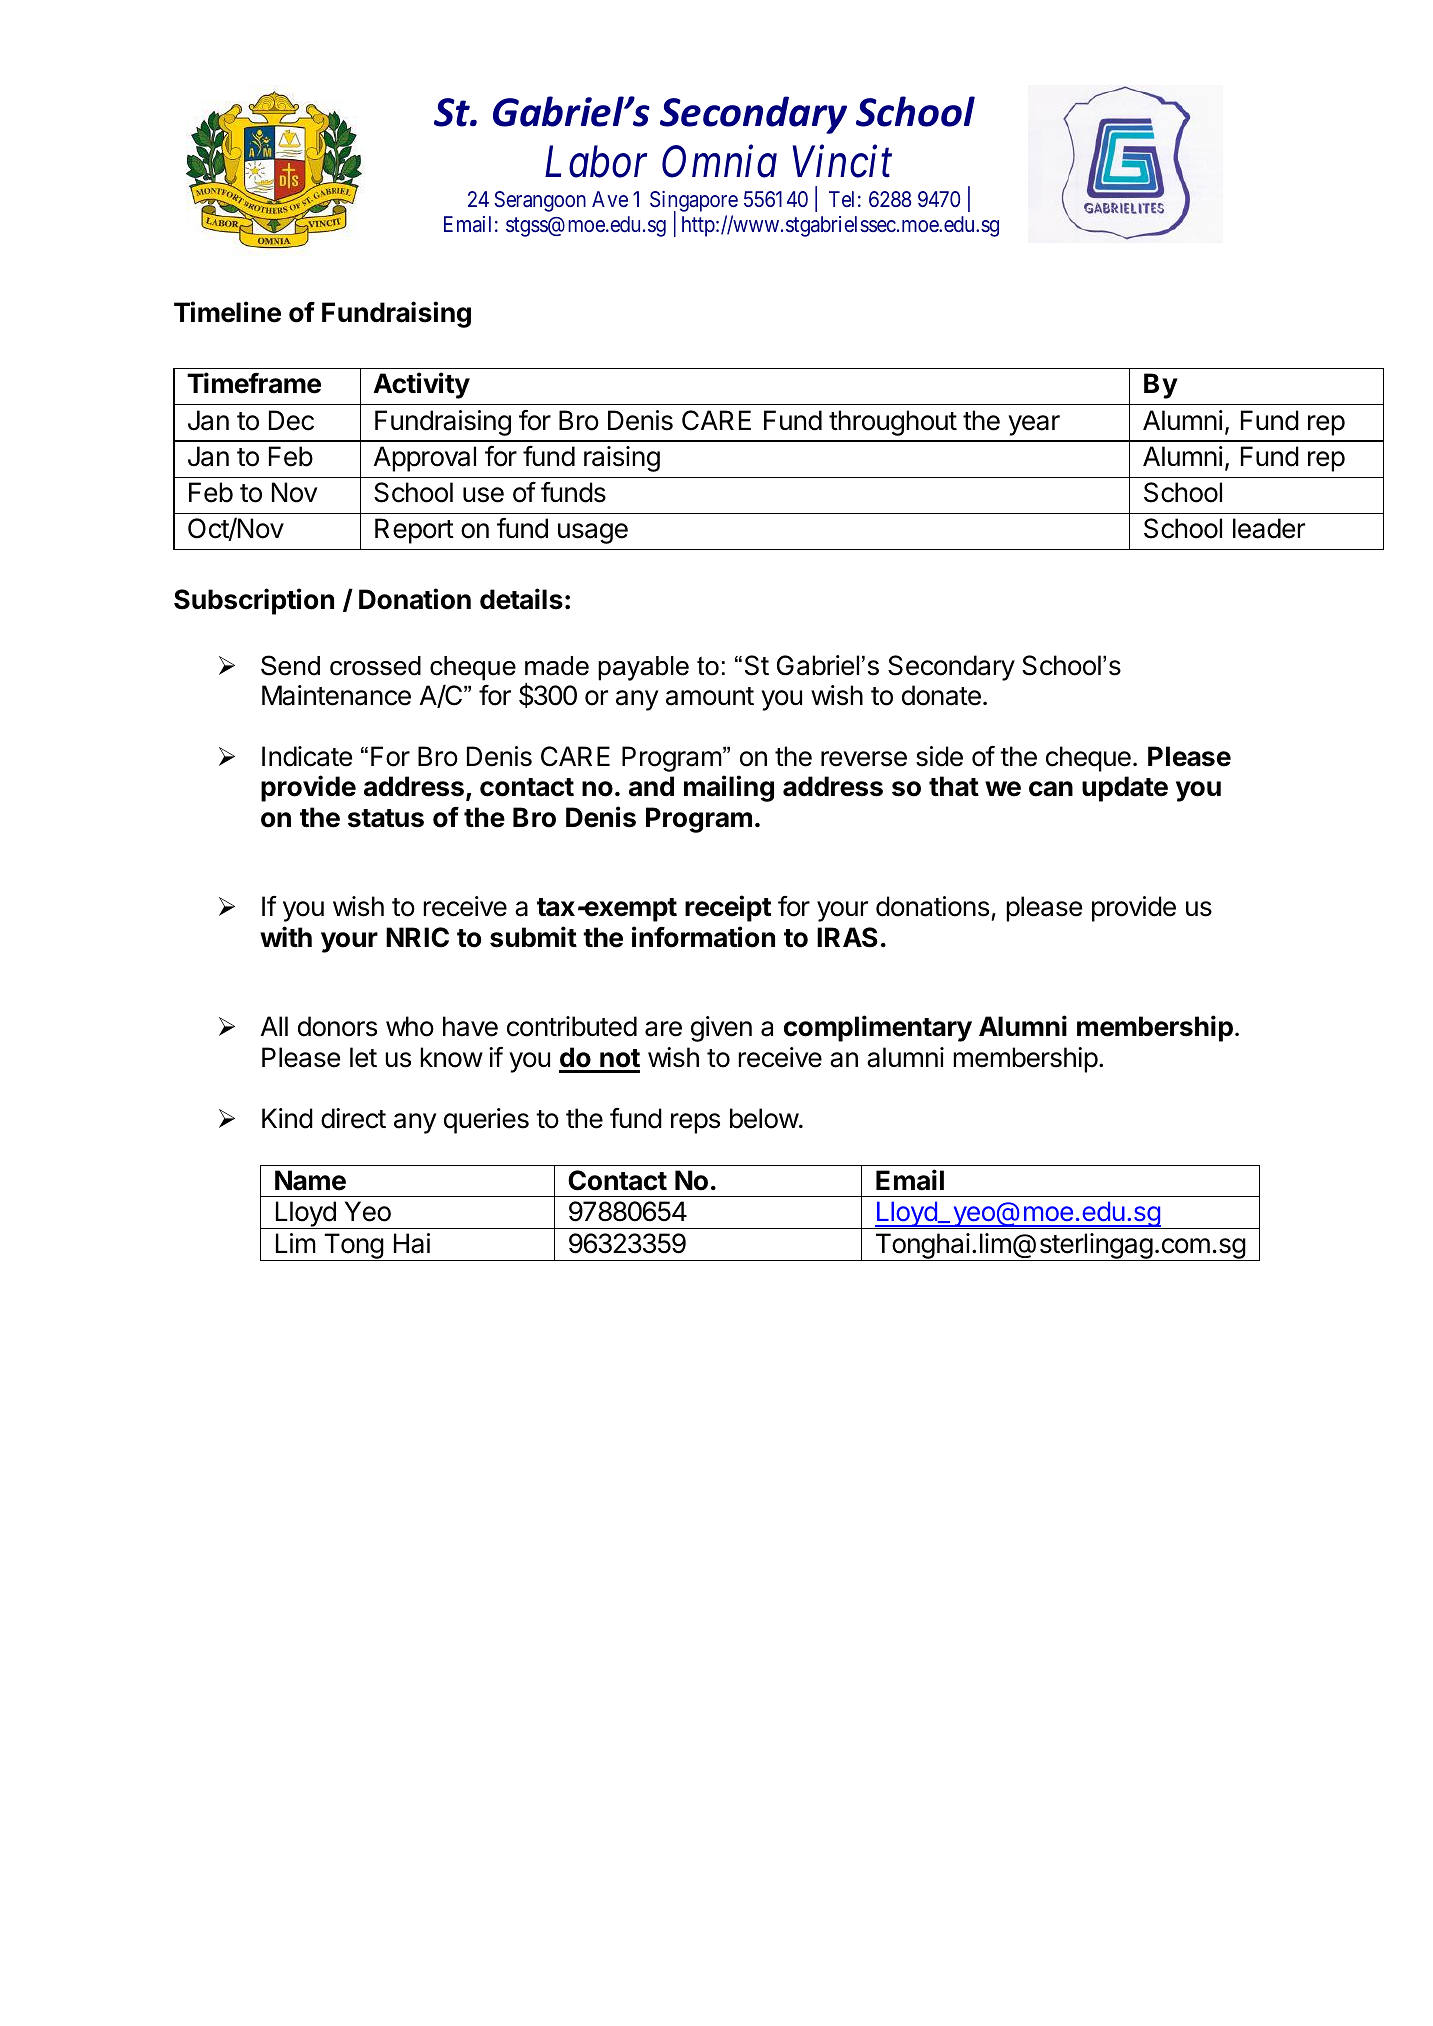 Image resolution: width=1433 pixels, height=2026 pixels. I want to click on Omnia, so click(719, 162).
